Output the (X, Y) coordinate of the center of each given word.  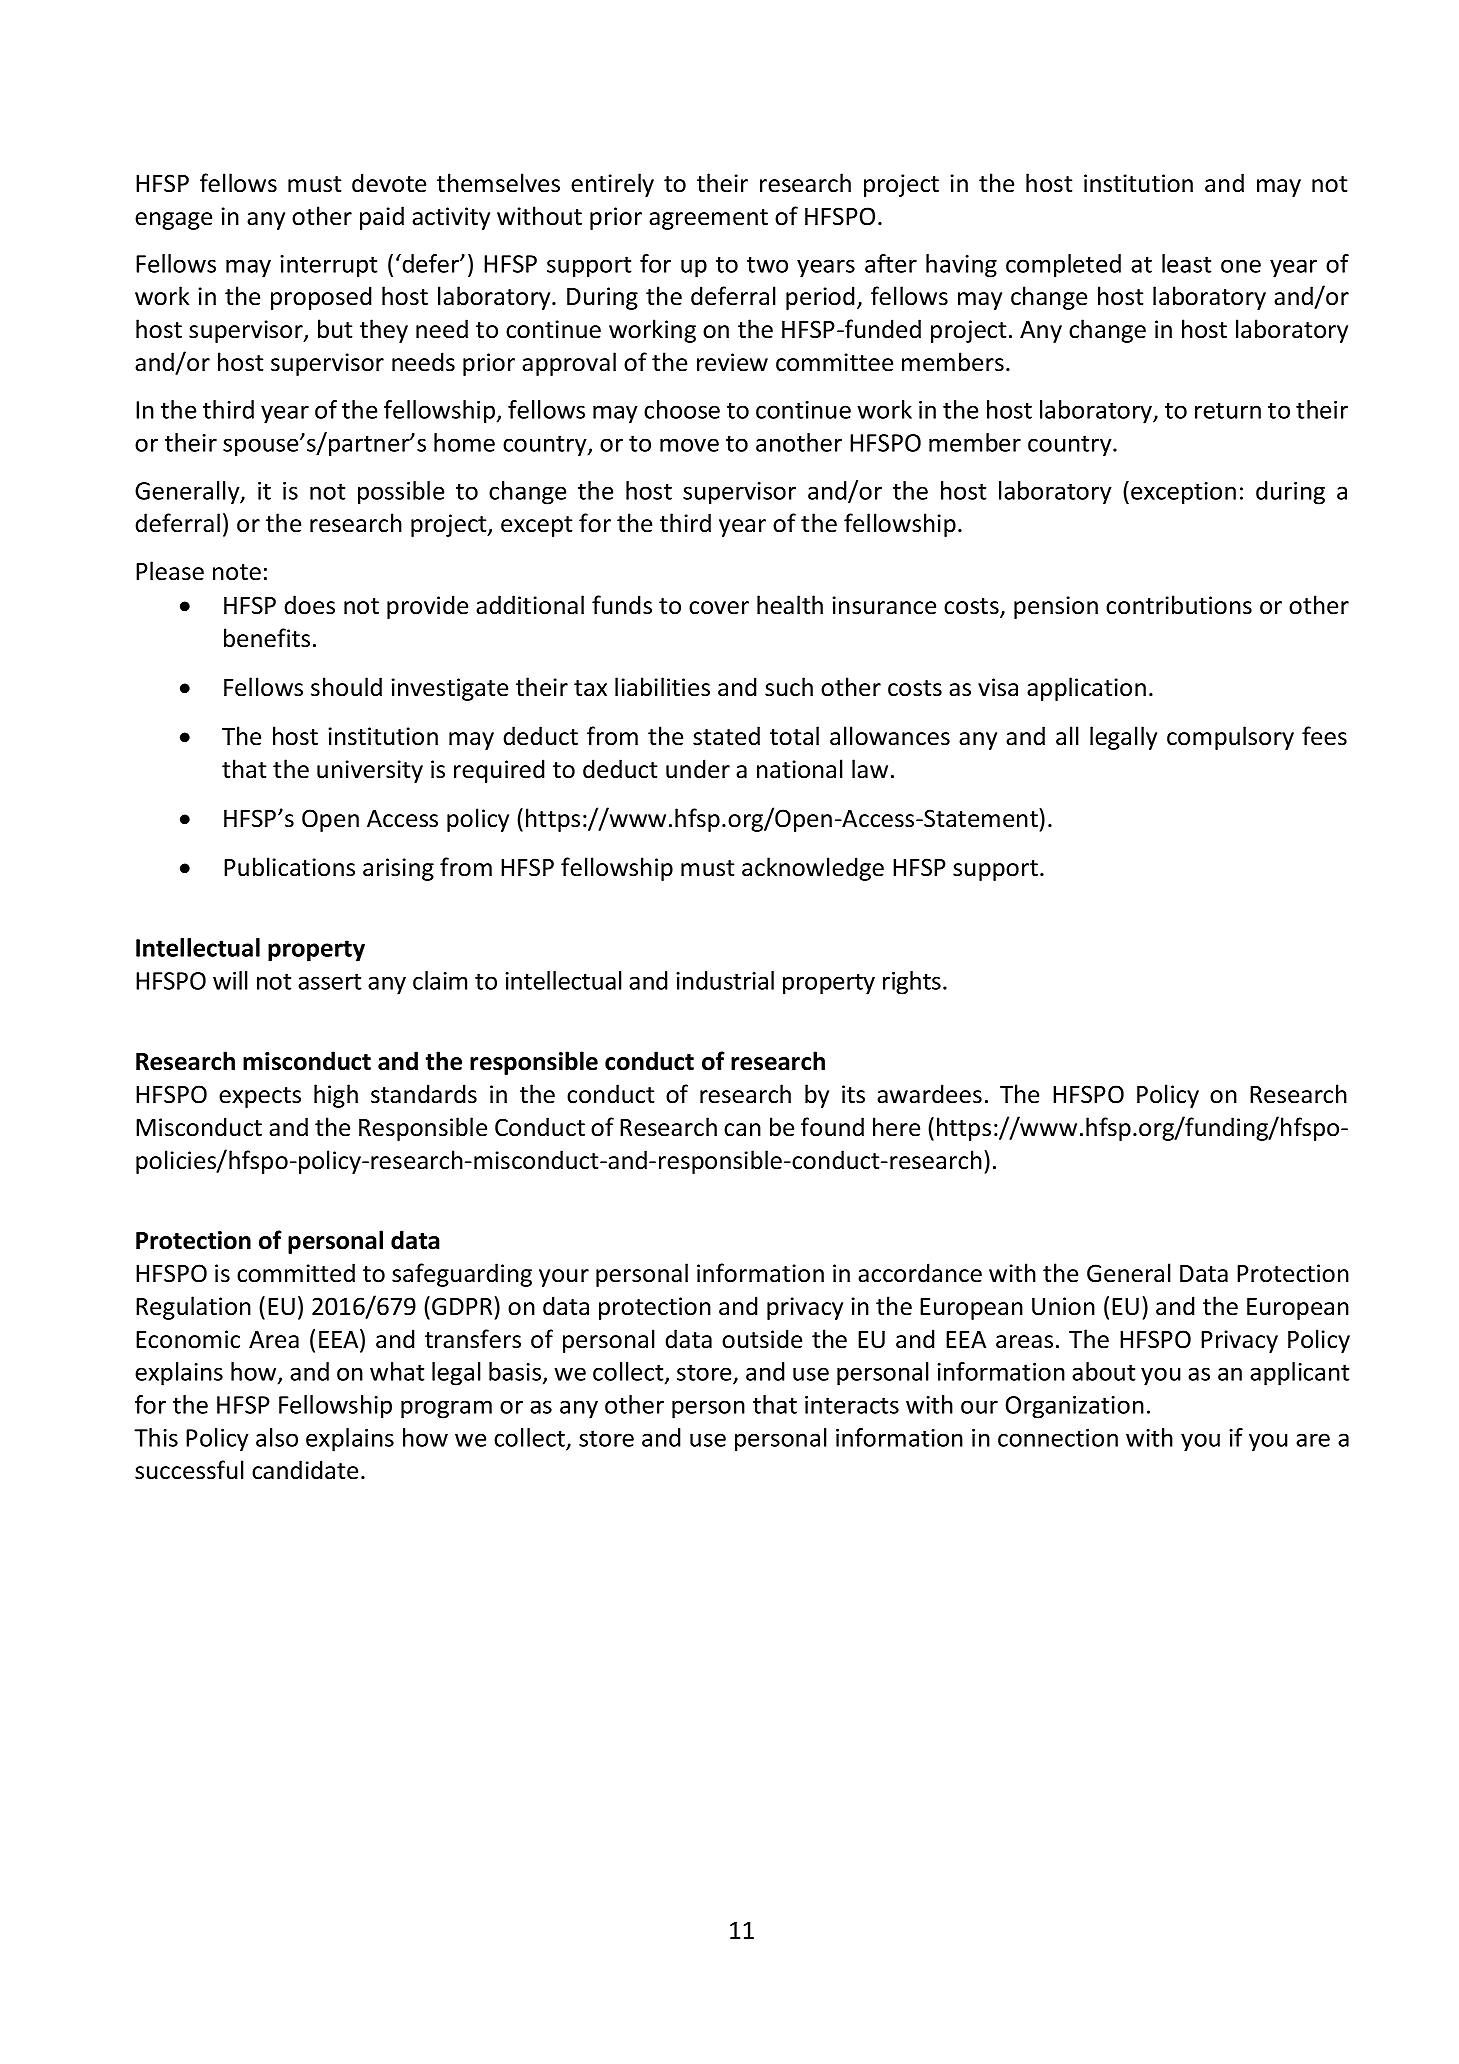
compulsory (1230, 738)
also (277, 1437)
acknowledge (813, 869)
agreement (708, 219)
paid (382, 218)
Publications (289, 867)
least (1186, 263)
